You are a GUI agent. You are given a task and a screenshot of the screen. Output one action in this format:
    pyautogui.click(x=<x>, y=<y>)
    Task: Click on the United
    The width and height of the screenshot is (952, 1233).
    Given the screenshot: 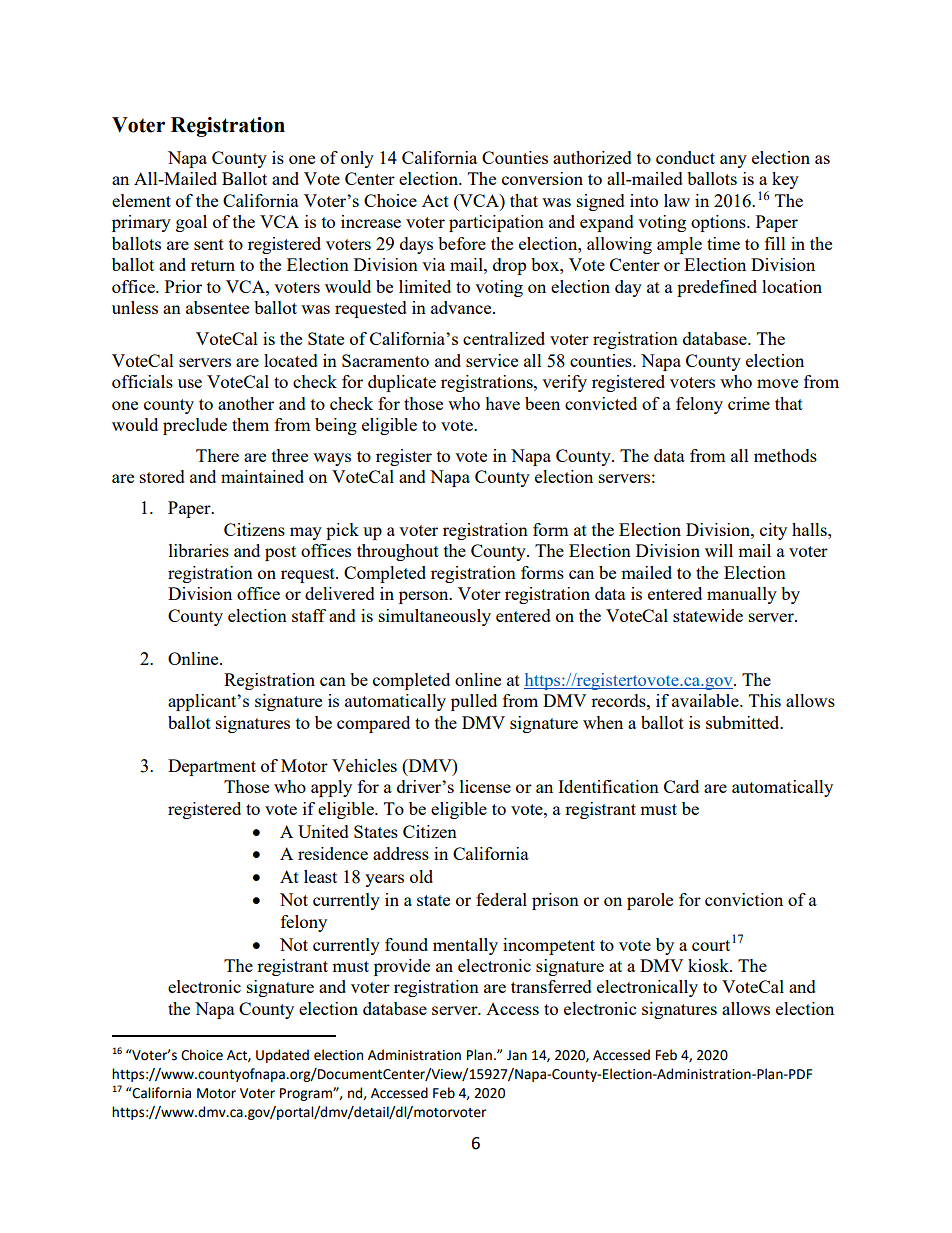 What is the action you would take?
    pyautogui.click(x=323, y=831)
